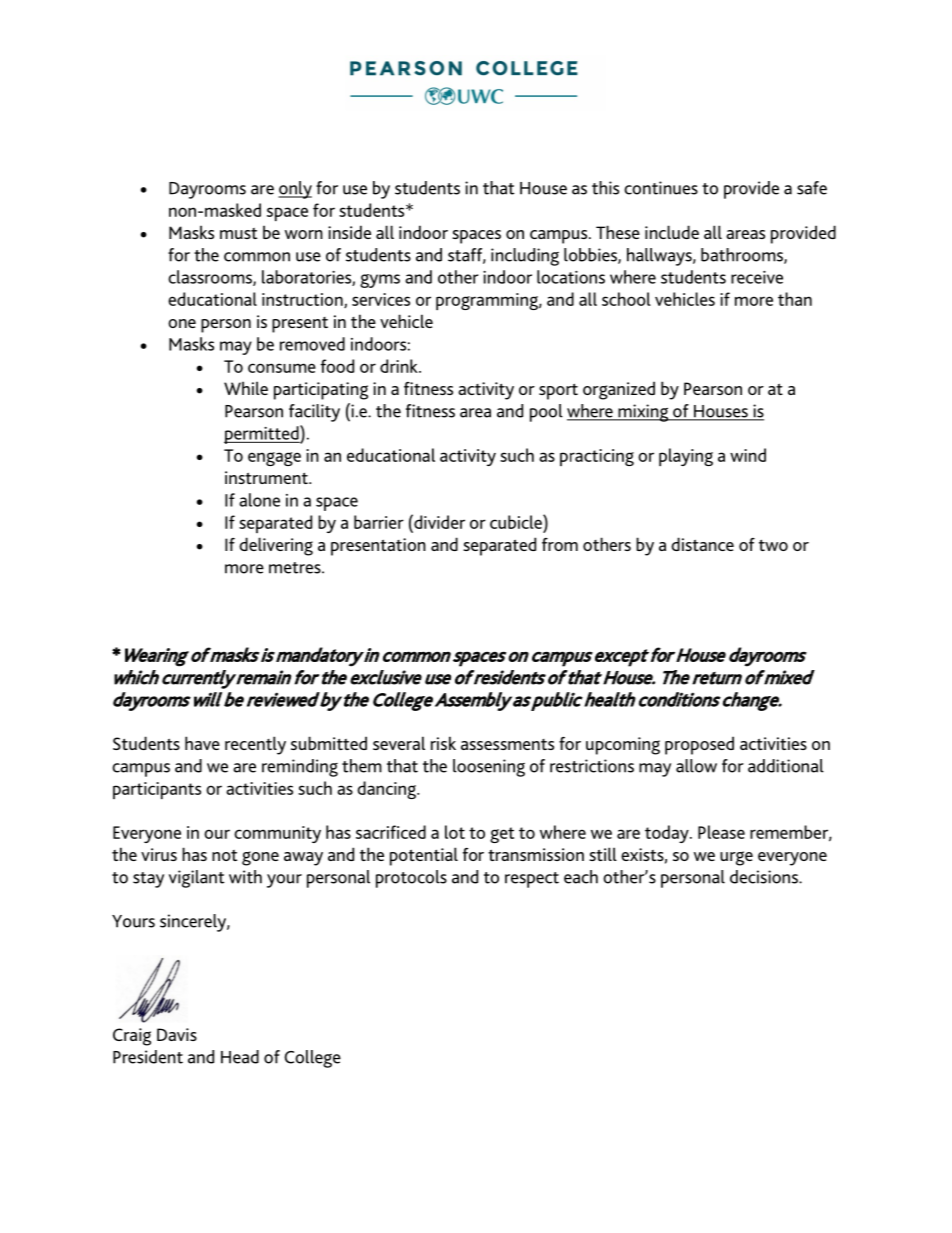 Image resolution: width=952 pixels, height=1233 pixels. What do you see at coordinates (748, 455) in the document?
I see `wind` at bounding box center [748, 455].
